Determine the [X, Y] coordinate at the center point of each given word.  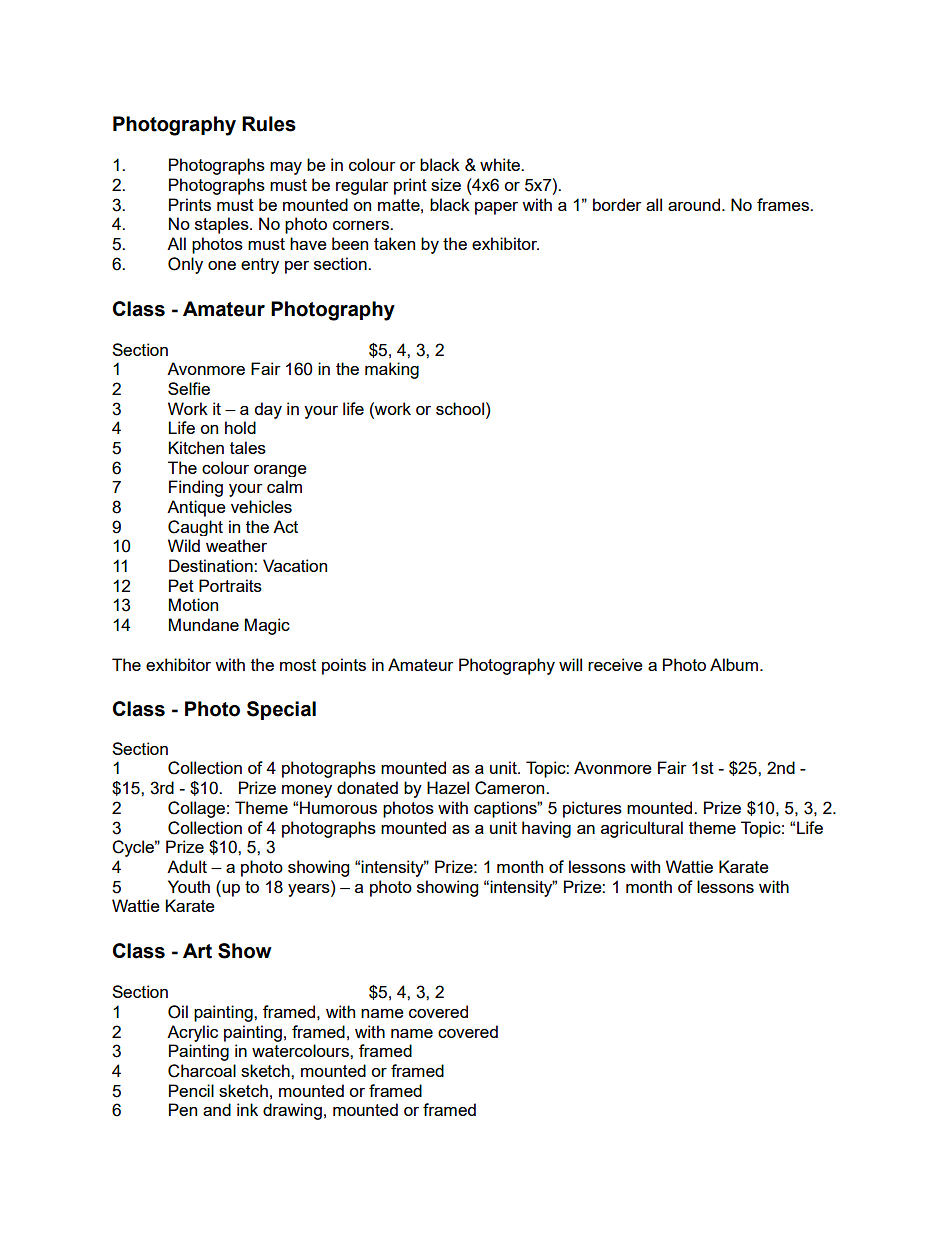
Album [734, 664]
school [460, 408]
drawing [292, 1111]
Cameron [511, 788]
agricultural [642, 829]
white [501, 164]
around [695, 204]
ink [247, 1109]
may [286, 168]
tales [248, 447]
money [307, 791]
